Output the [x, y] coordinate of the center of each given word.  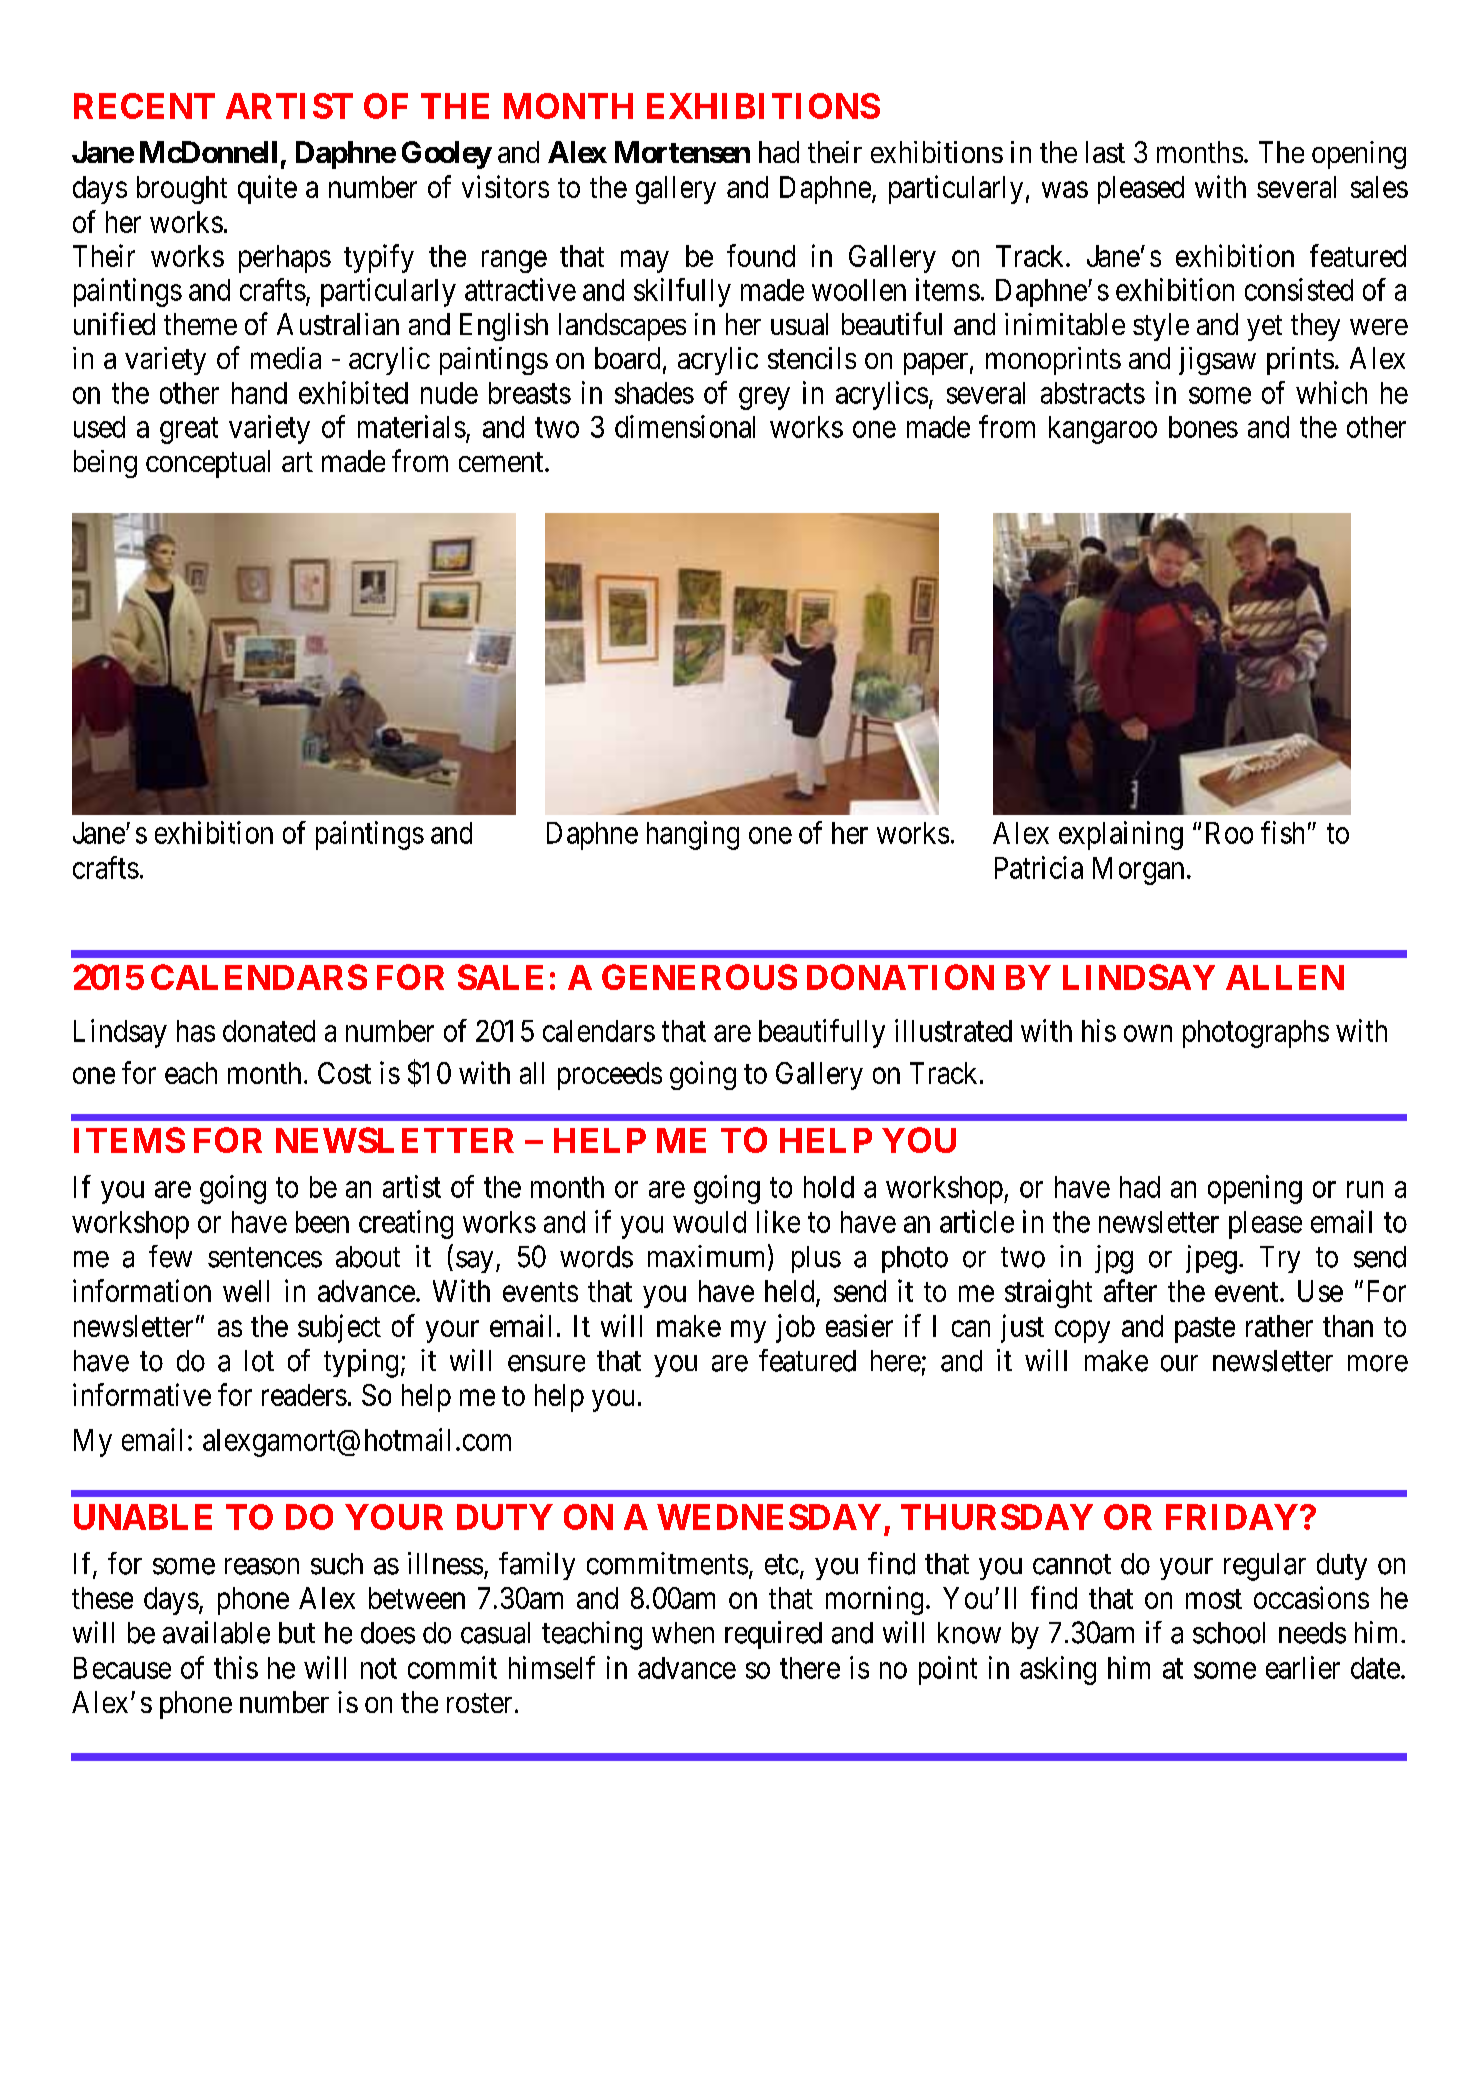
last [1105, 152]
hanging [693, 835]
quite [267, 189]
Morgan [1138, 871]
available [216, 1632]
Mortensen [682, 152]
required [773, 1635]
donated [269, 1031]
